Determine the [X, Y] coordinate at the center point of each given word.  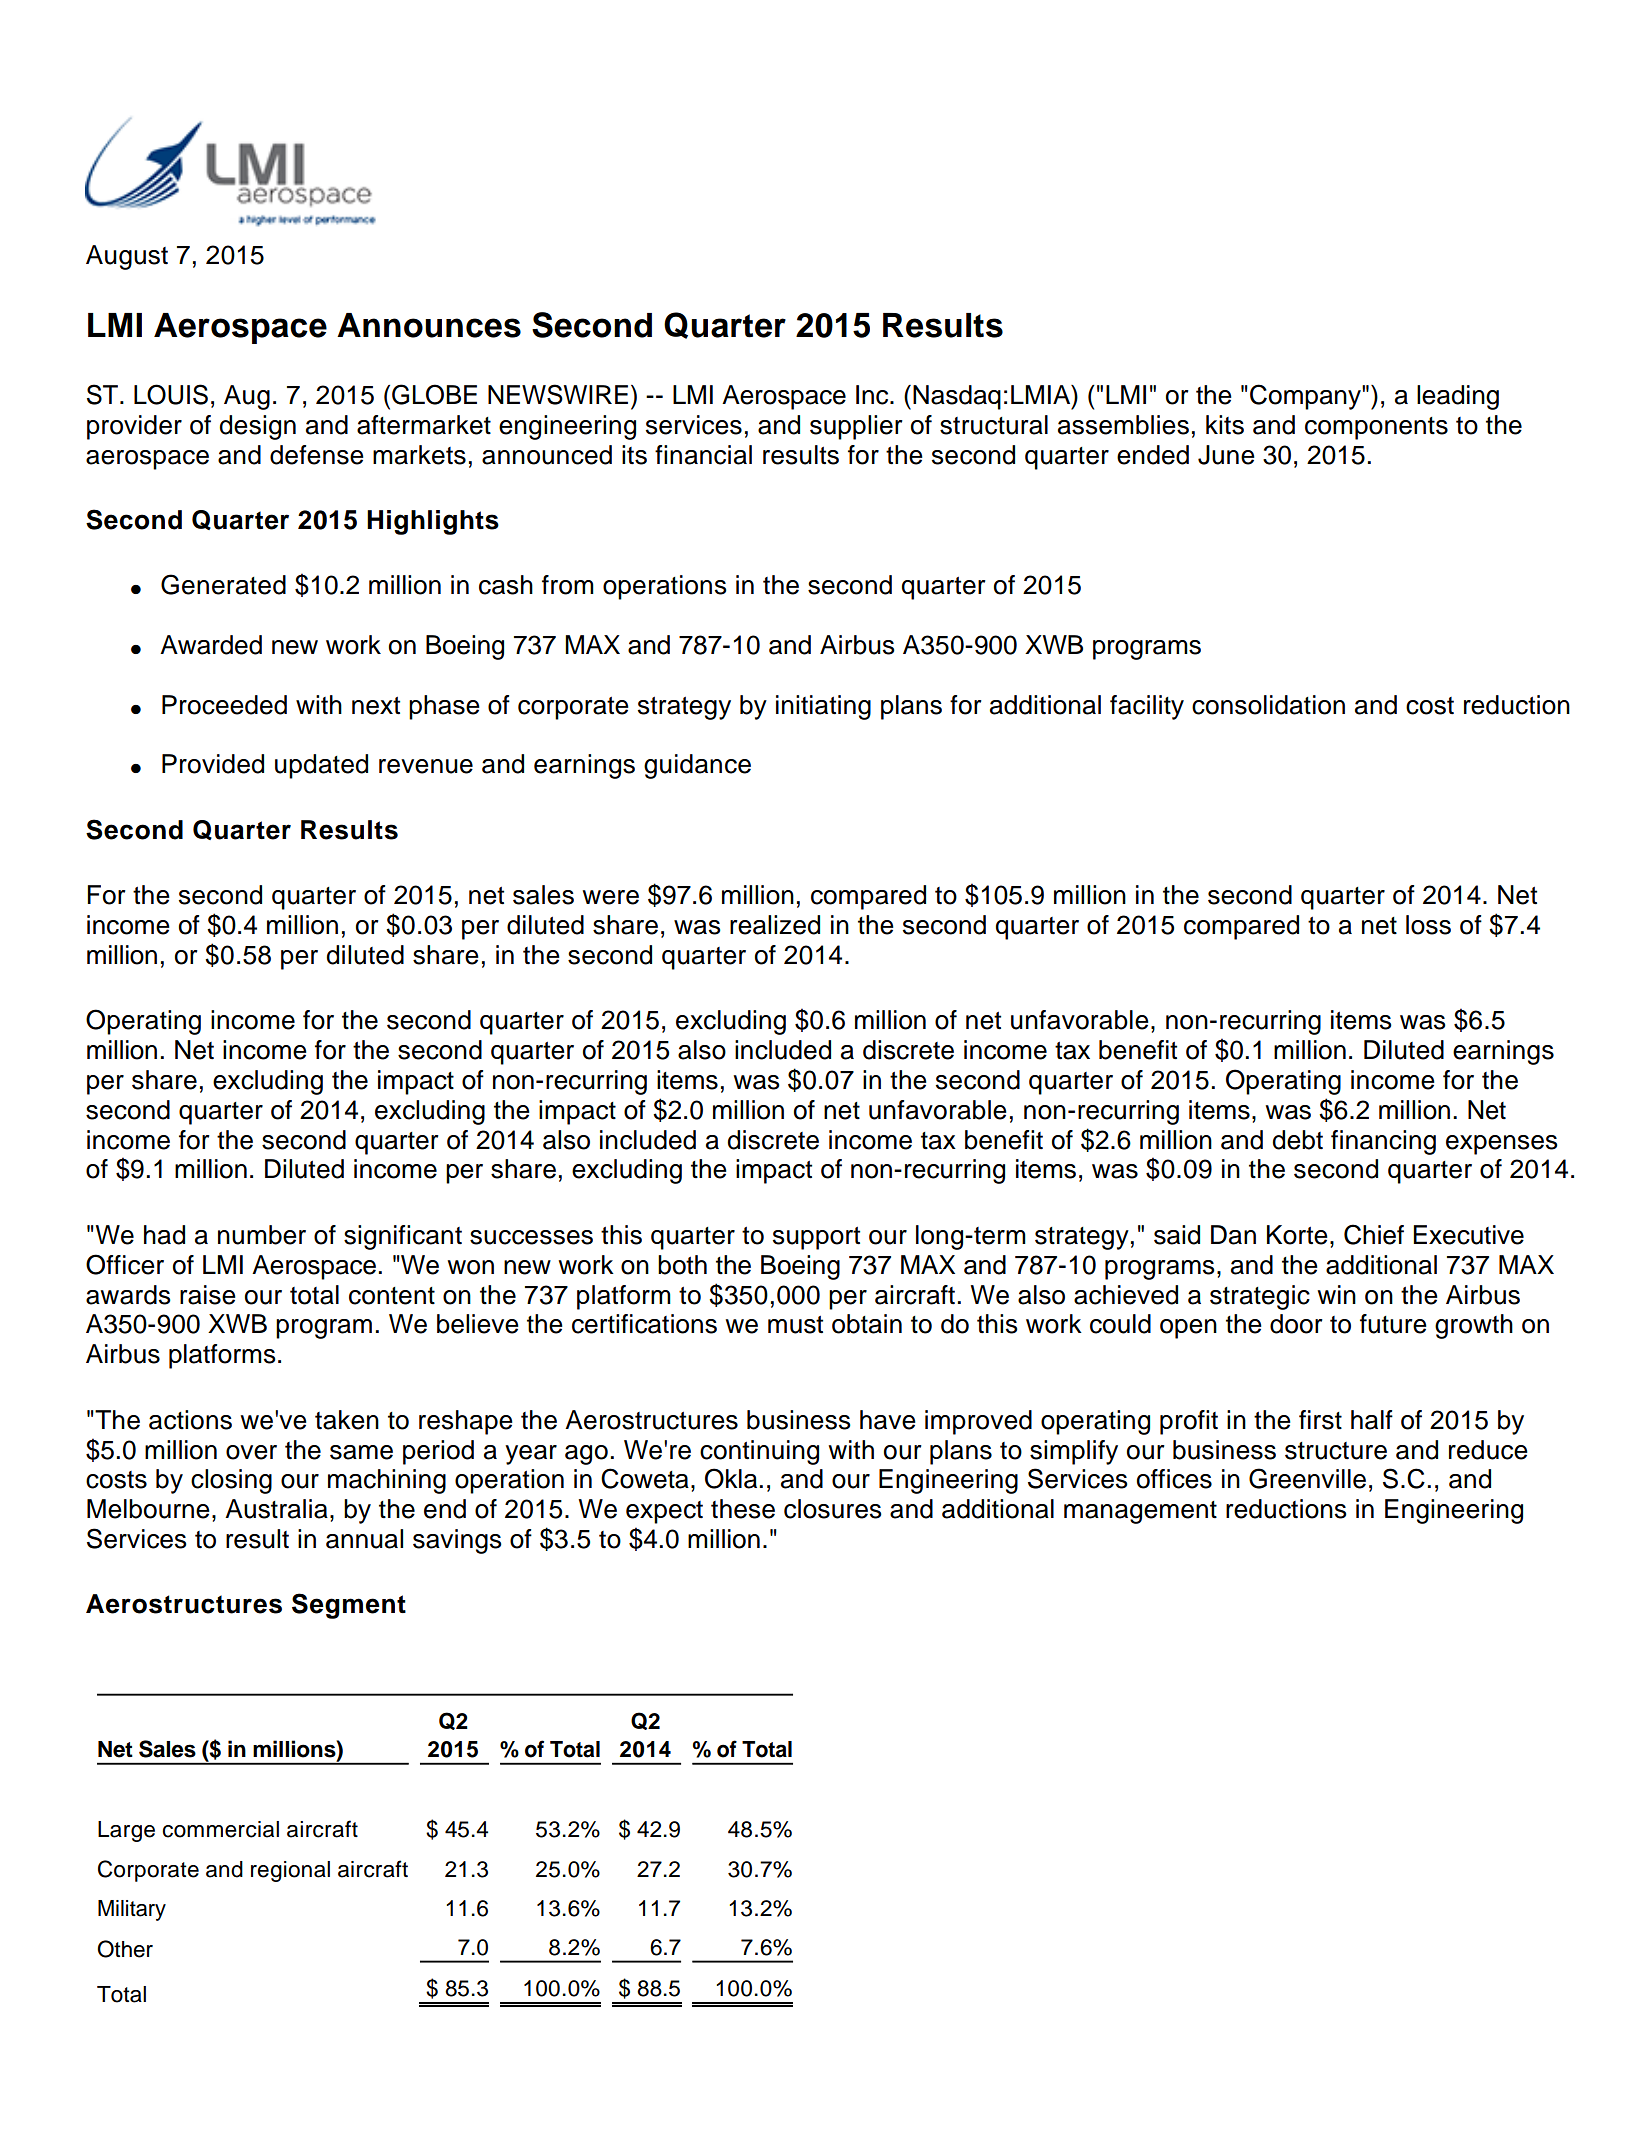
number [262, 1235]
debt [1297, 1140]
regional [290, 1871]
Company [1306, 397]
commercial [220, 1829]
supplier [856, 427]
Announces [429, 325]
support [816, 1238]
